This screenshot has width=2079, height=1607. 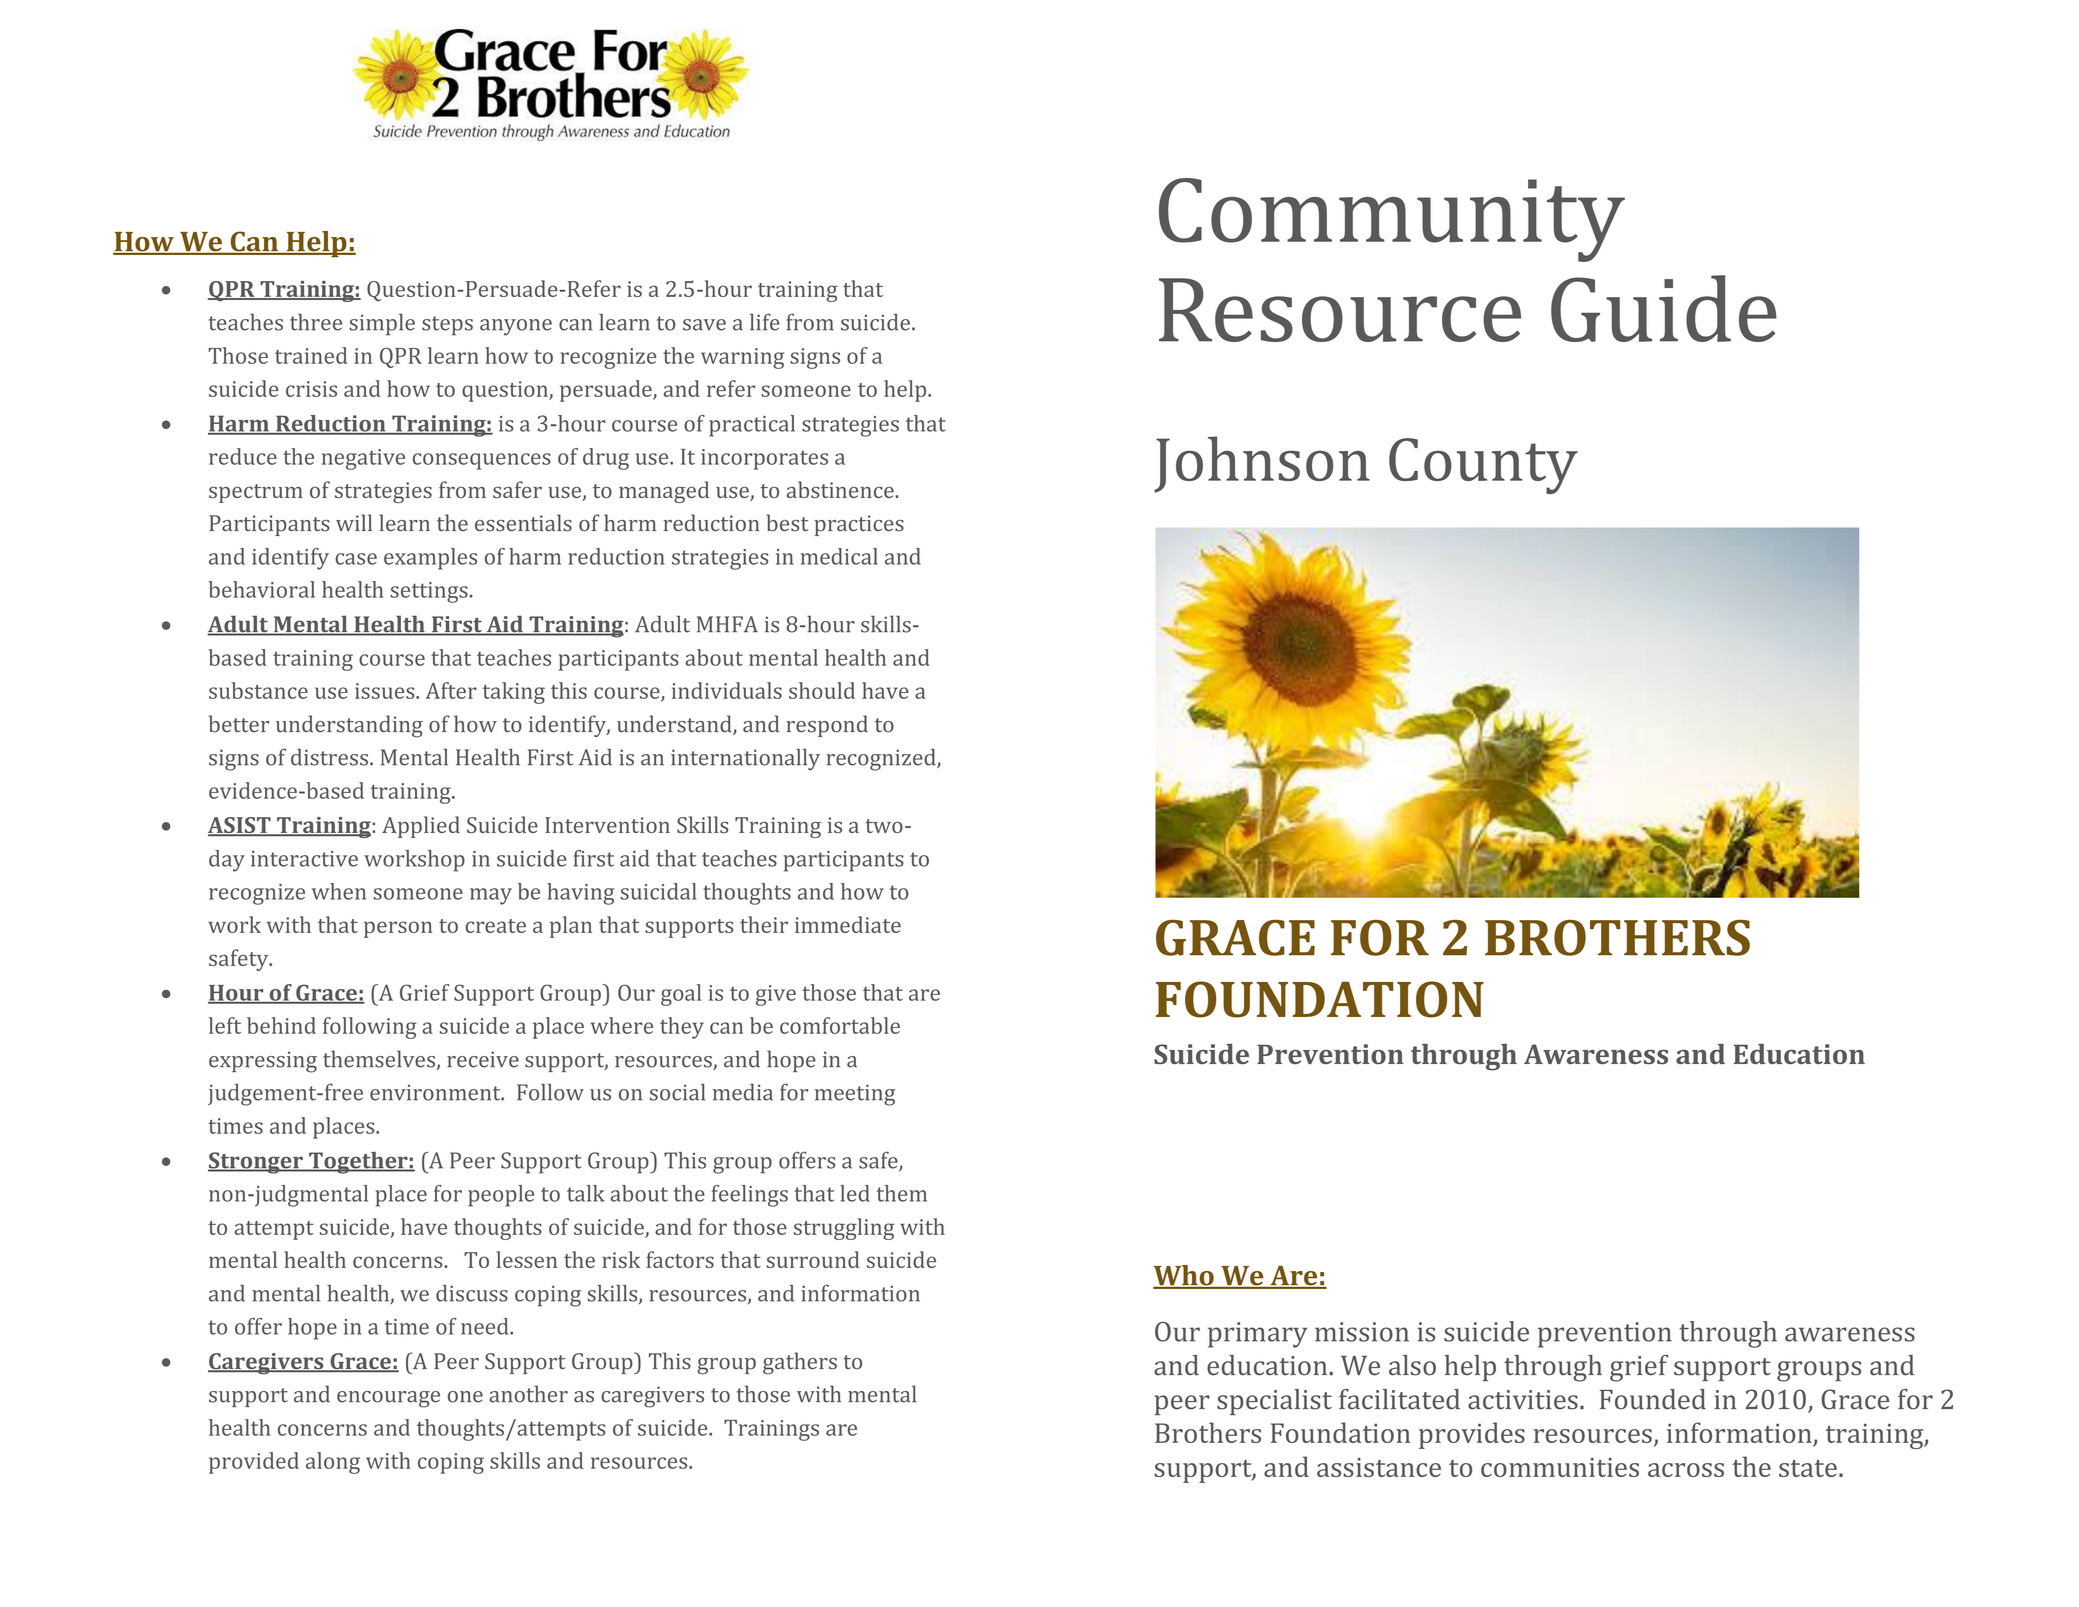 What do you see at coordinates (840, 1025) in the screenshot?
I see `comfortable` at bounding box center [840, 1025].
